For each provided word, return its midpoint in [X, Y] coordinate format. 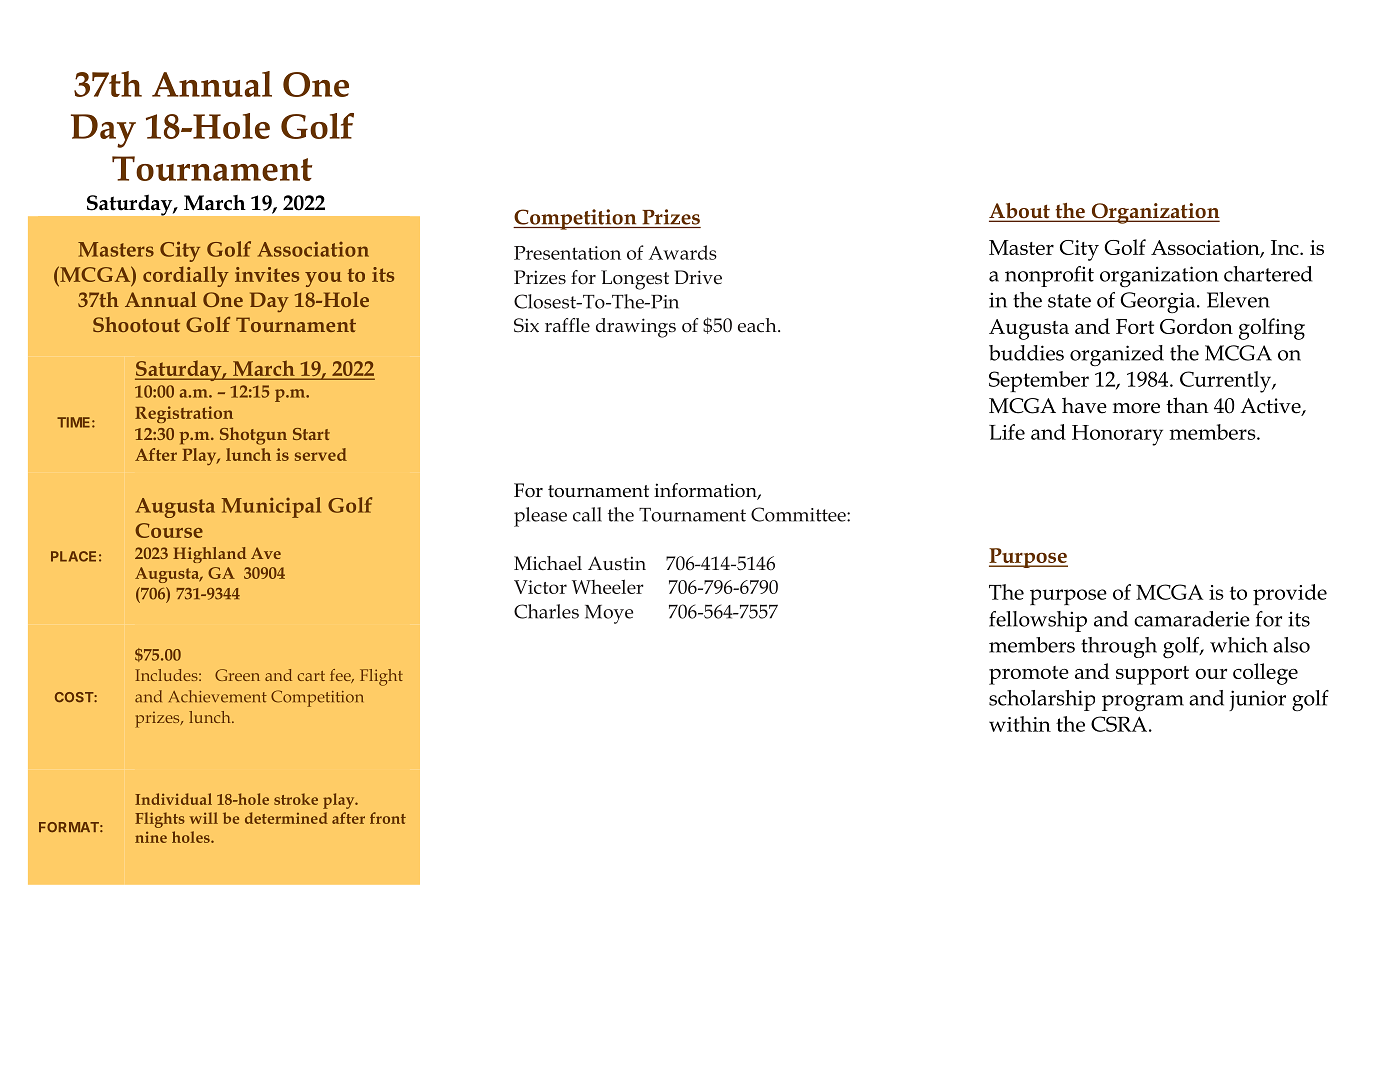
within [1020, 724]
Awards [683, 252]
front [388, 818]
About [1020, 212]
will [203, 818]
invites [267, 274]
